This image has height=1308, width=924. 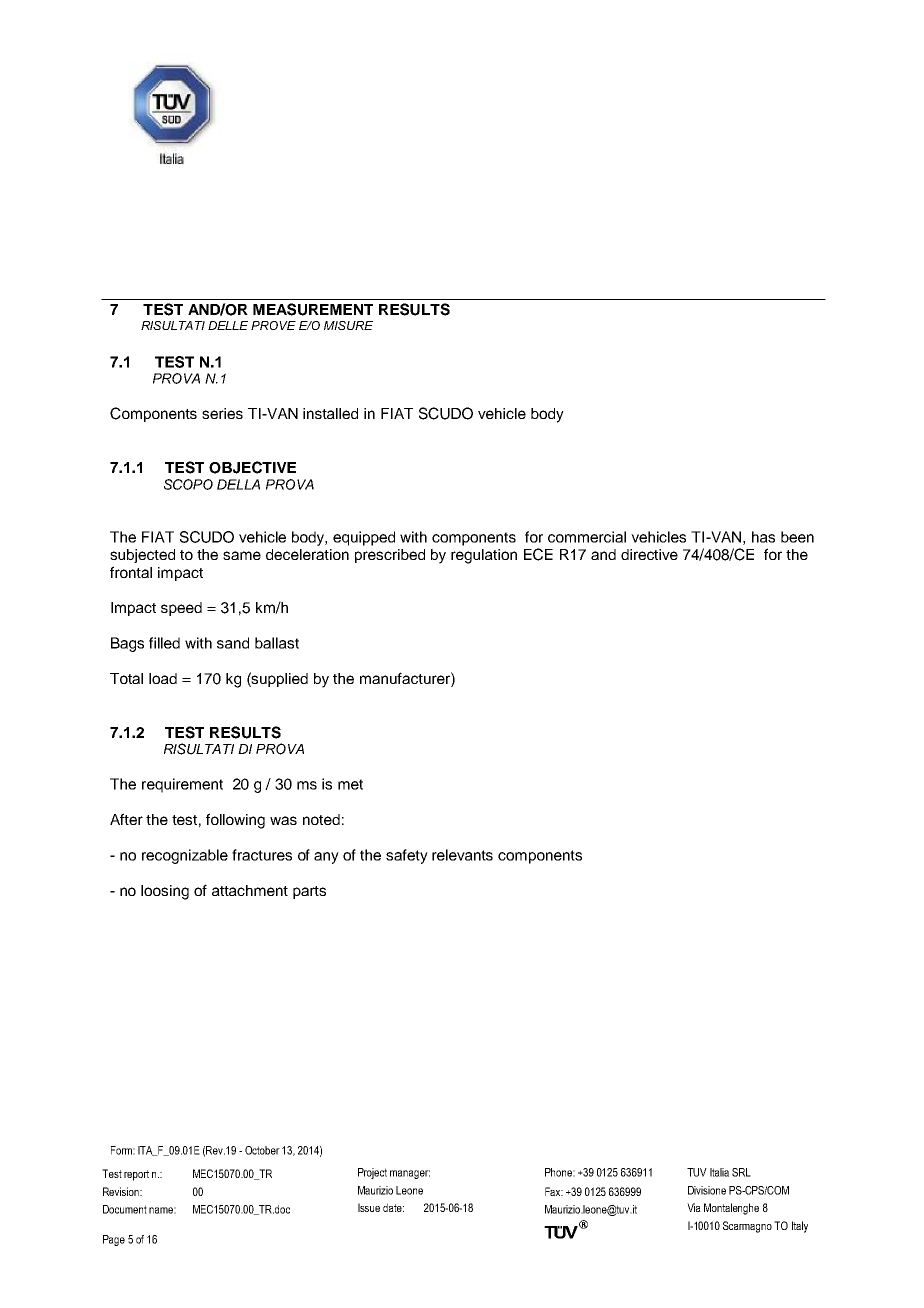 What do you see at coordinates (350, 784) in the image?
I see `met` at bounding box center [350, 784].
